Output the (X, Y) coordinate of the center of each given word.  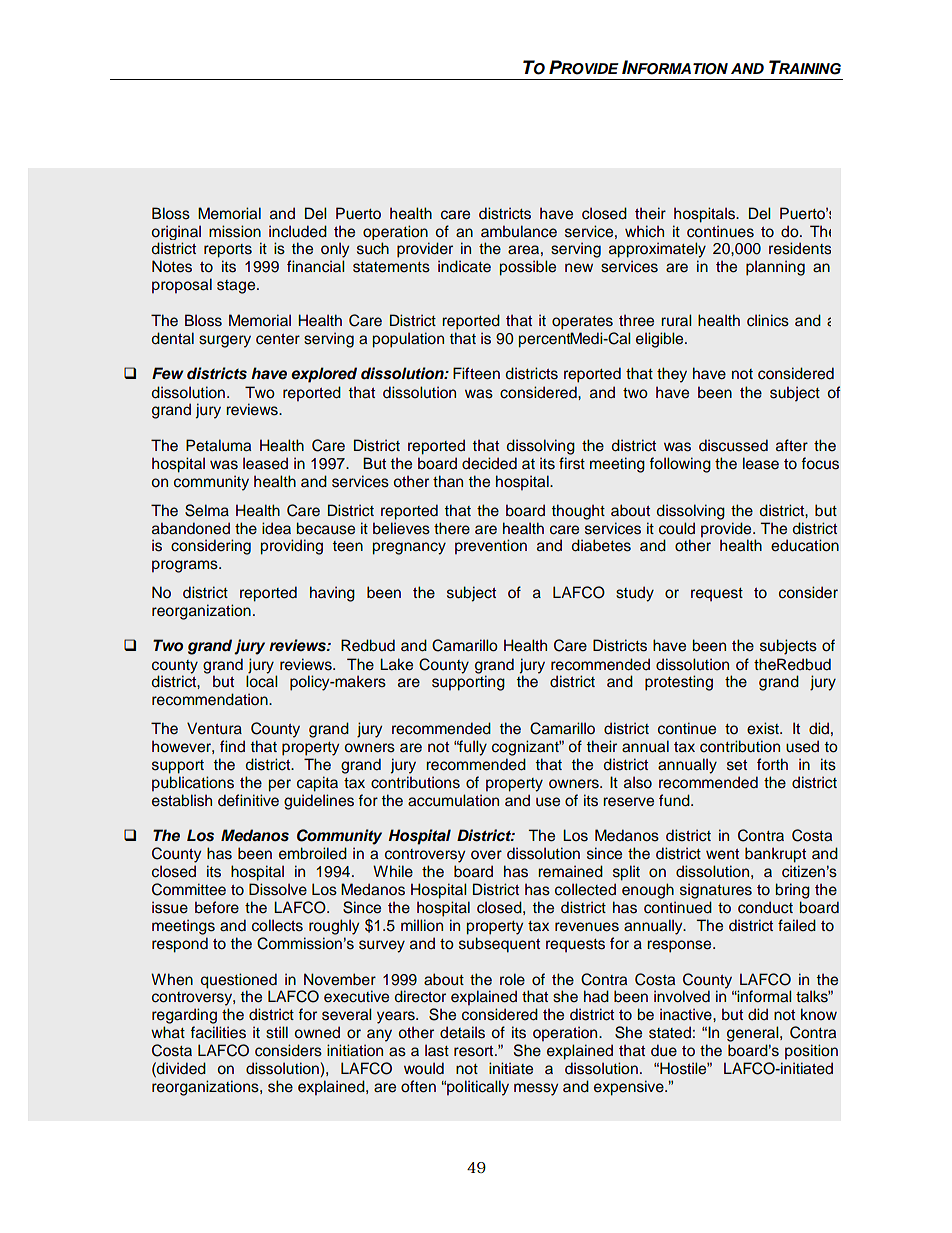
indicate (464, 266)
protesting (679, 683)
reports (228, 251)
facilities (218, 1032)
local (262, 681)
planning (775, 268)
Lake (396, 664)
